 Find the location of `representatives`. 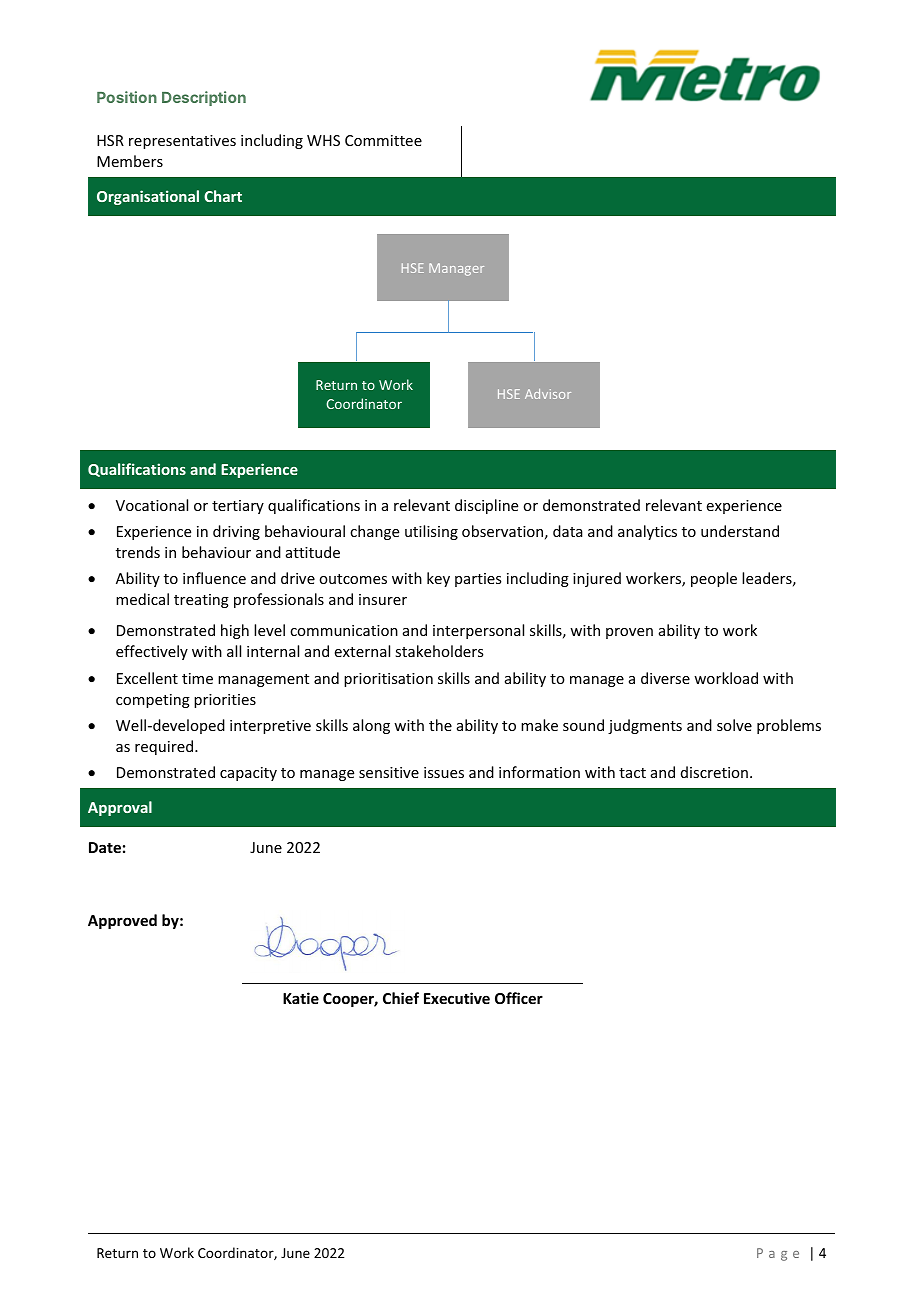

representatives is located at coordinates (182, 142).
